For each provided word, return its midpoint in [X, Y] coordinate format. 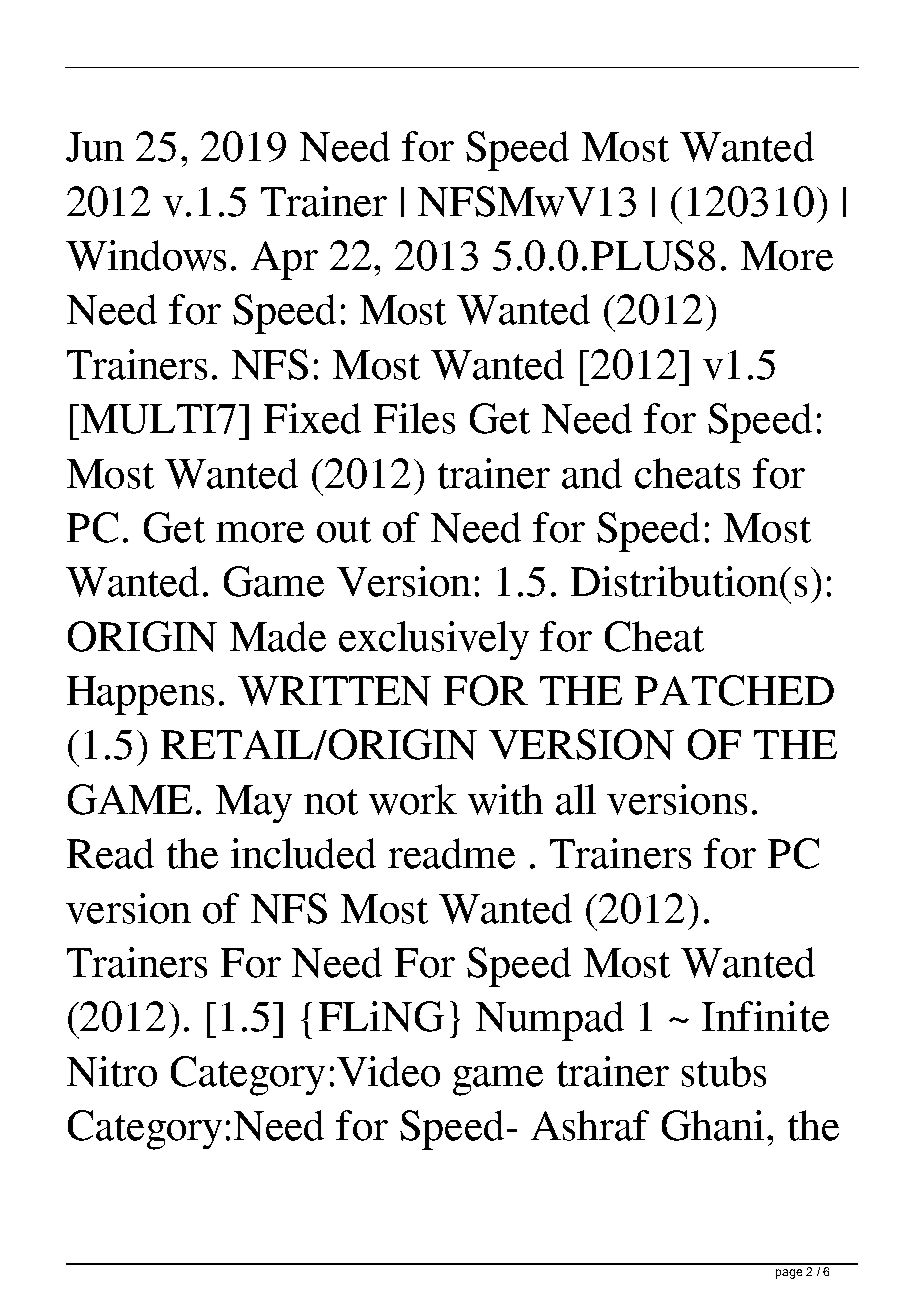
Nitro [112, 1071]
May [254, 804]
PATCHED [734, 690]
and [592, 473]
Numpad [550, 1021]
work [413, 799]
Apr [284, 260]
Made [278, 636]
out [344, 530]
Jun [95, 147]
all [576, 799]
